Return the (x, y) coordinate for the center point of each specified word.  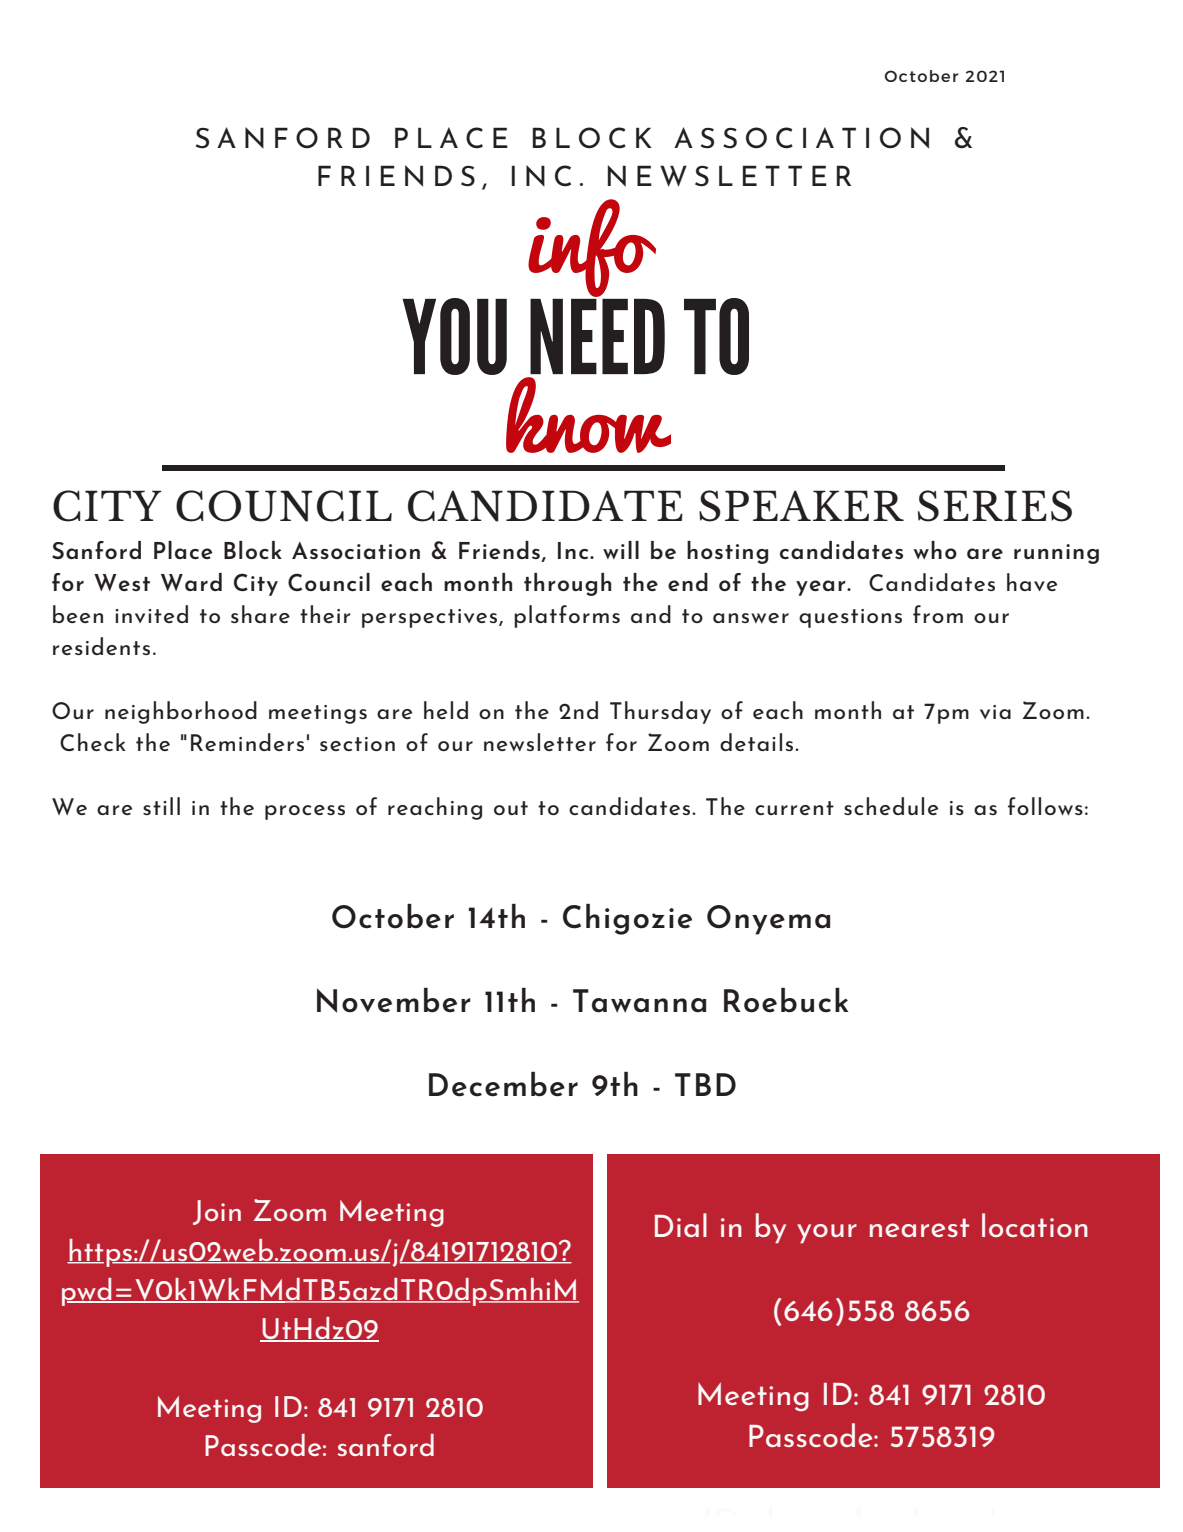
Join (217, 1212)
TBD (705, 1084)
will (621, 550)
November (394, 1000)
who (935, 550)
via (995, 712)
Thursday (660, 712)
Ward (191, 582)
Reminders (247, 742)
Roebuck (786, 1000)
